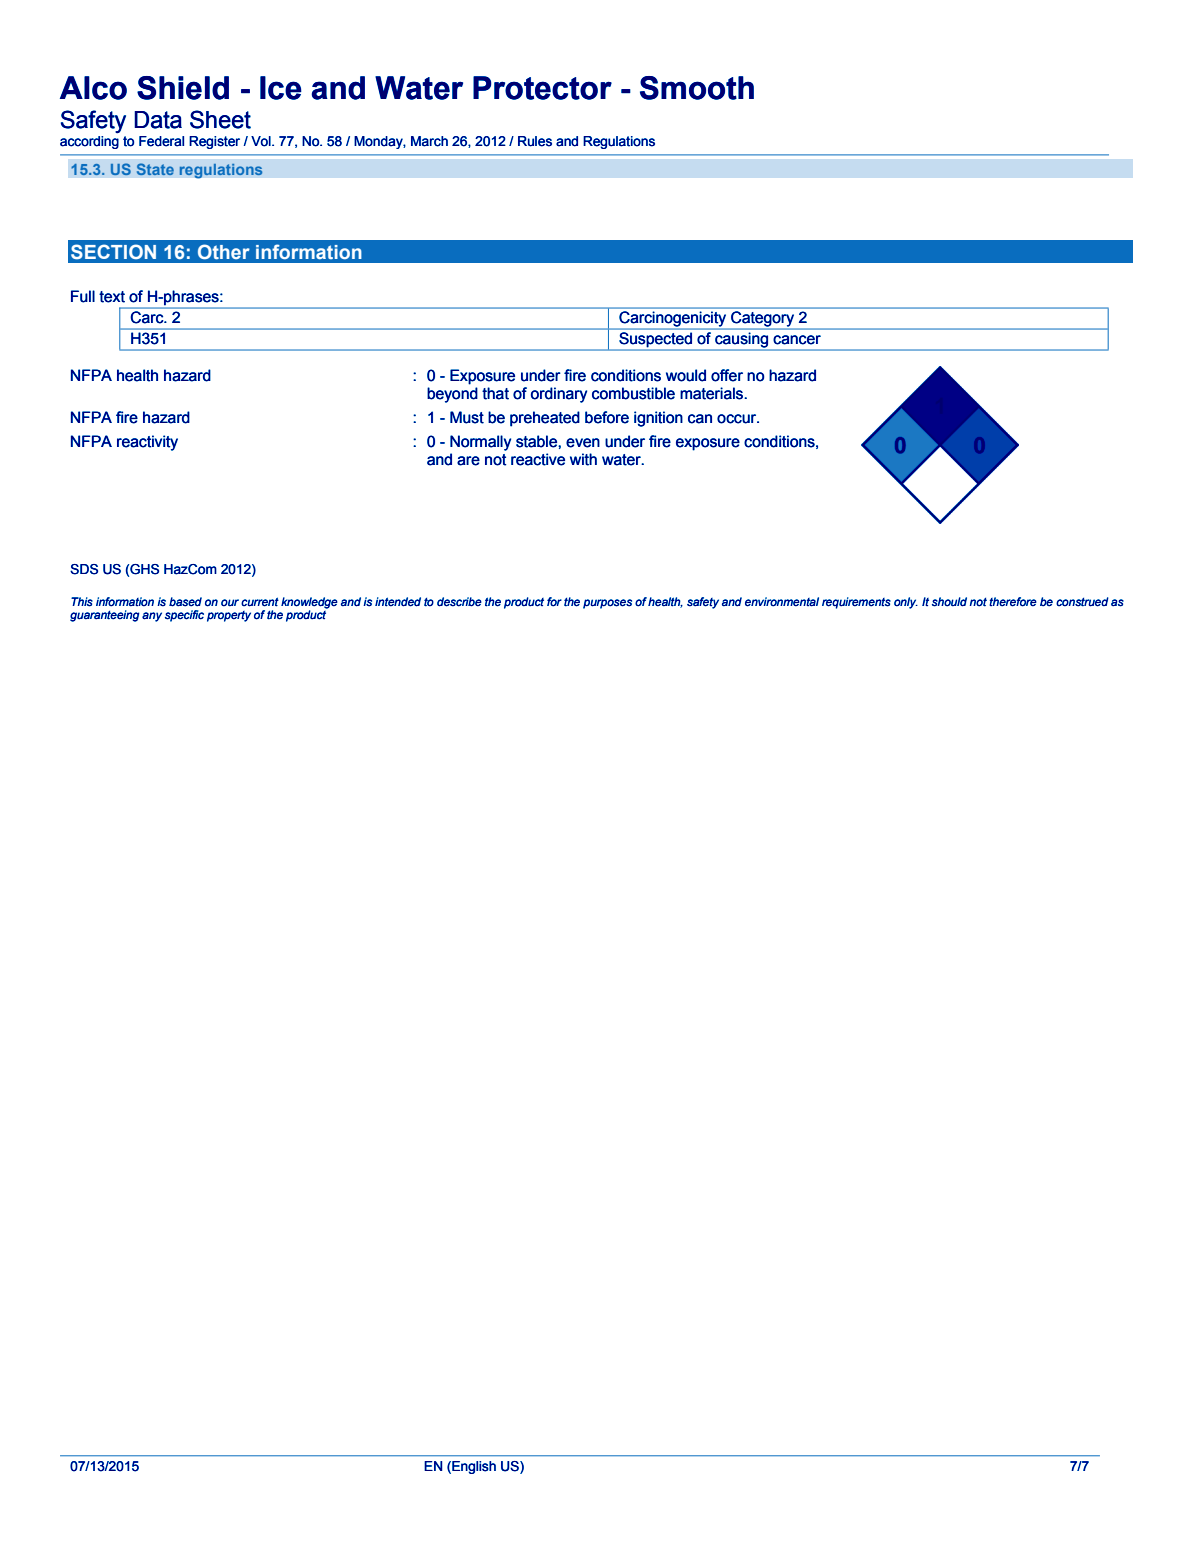 This screenshot has width=1201, height=1554. Describe the element at coordinates (583, 459) in the screenshot. I see `with` at that location.
